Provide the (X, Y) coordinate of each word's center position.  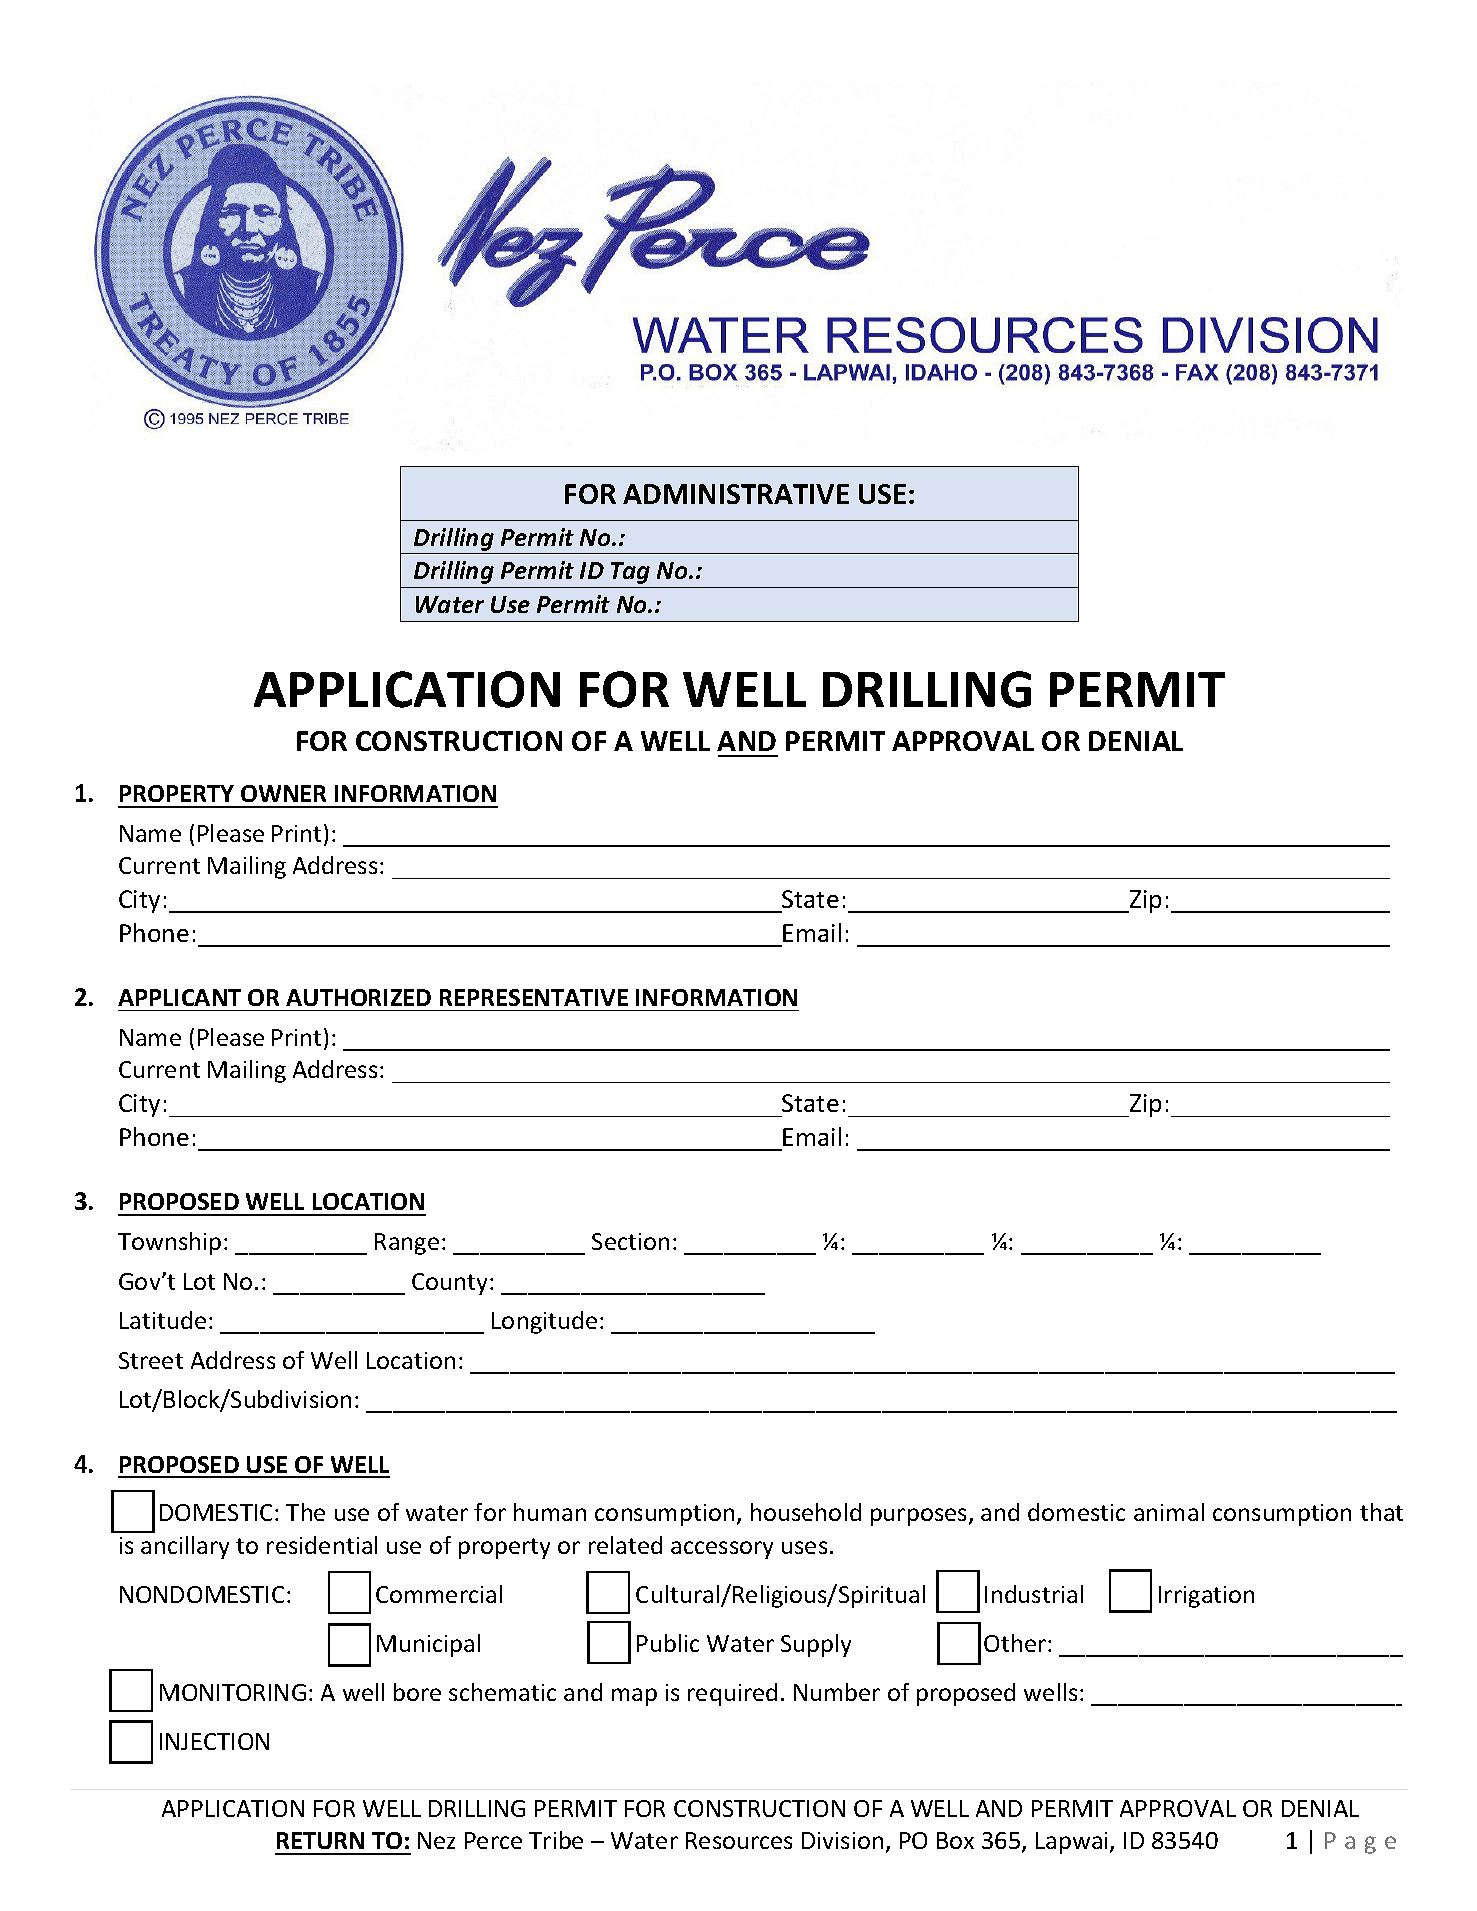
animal (1169, 1512)
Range (407, 1244)
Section (630, 1241)
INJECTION (214, 1741)
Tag (630, 573)
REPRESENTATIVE (534, 997)
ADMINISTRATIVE (736, 494)
